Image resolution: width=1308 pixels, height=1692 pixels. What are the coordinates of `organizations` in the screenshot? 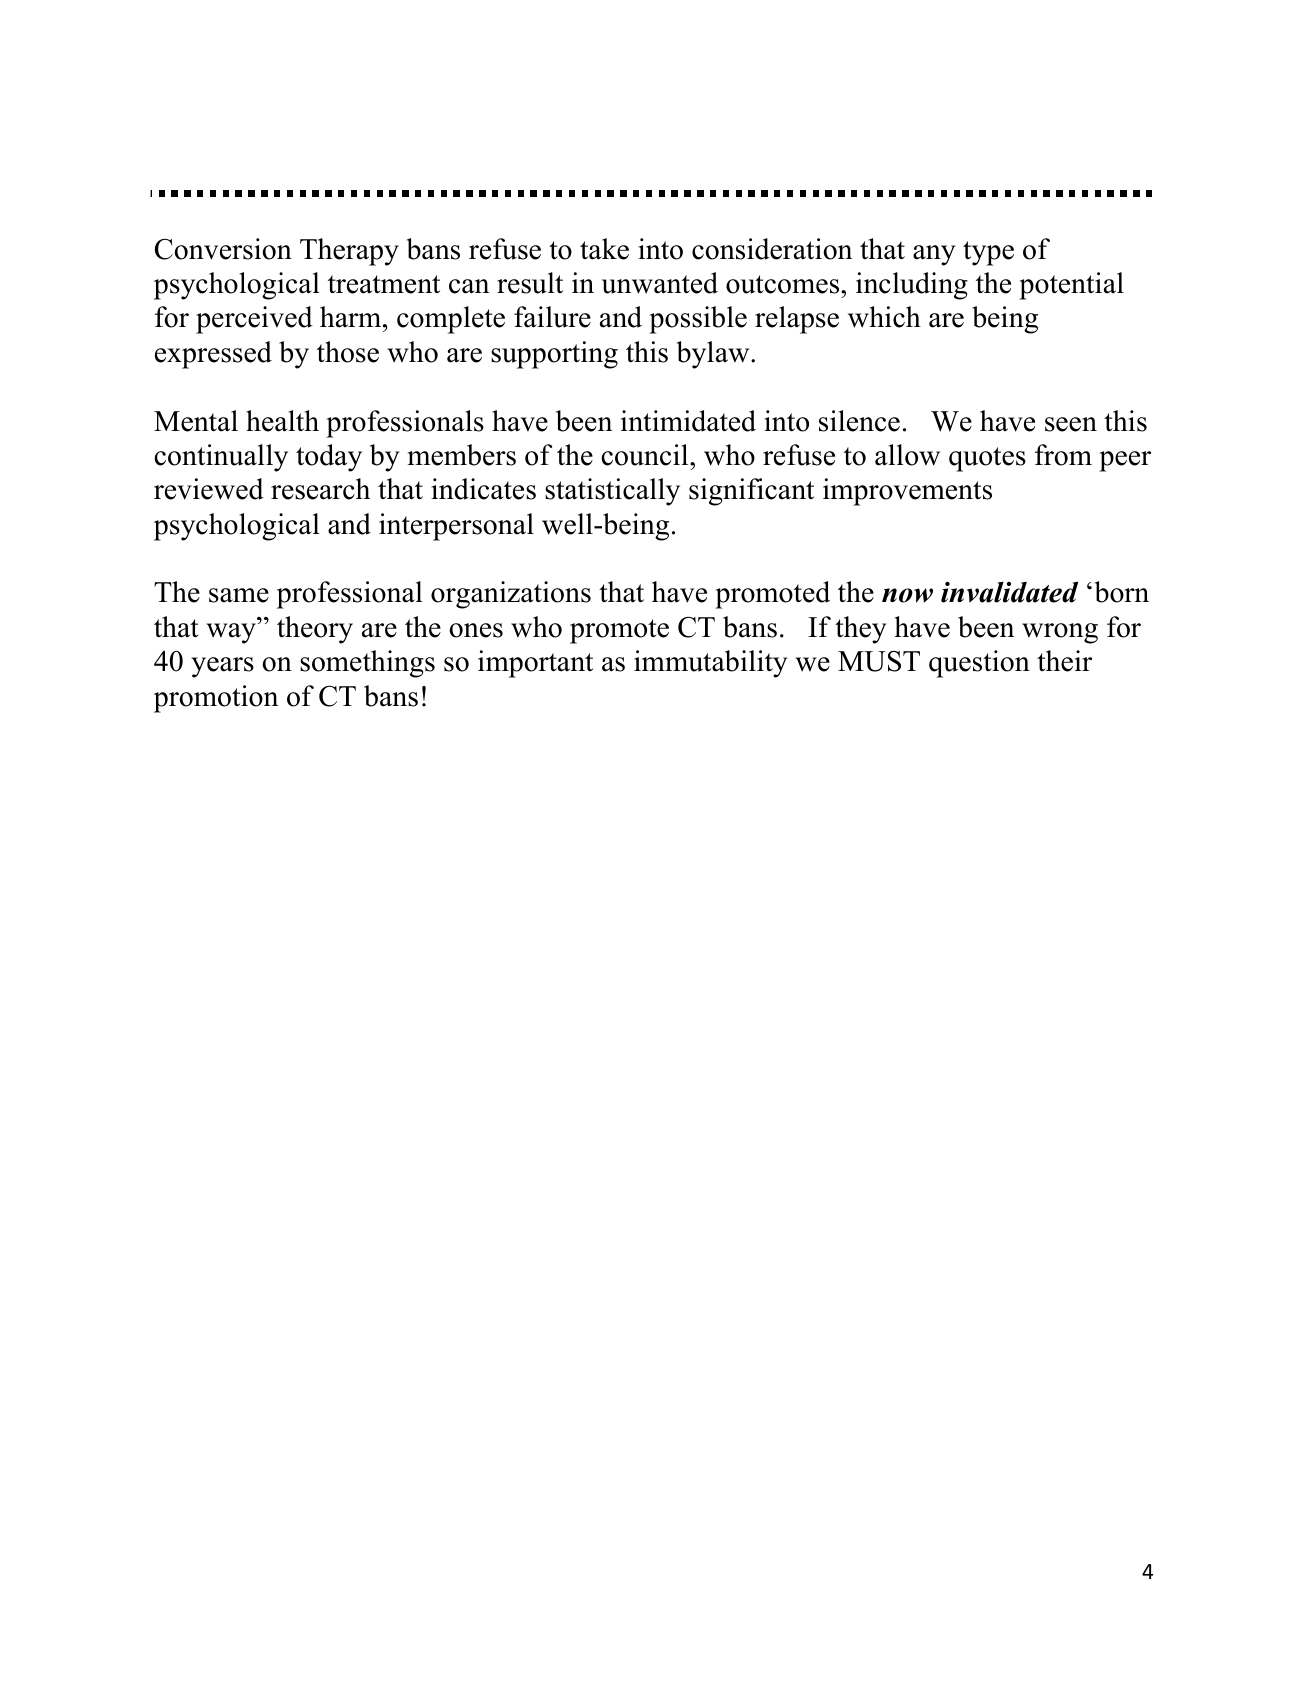 It's located at (511, 595).
